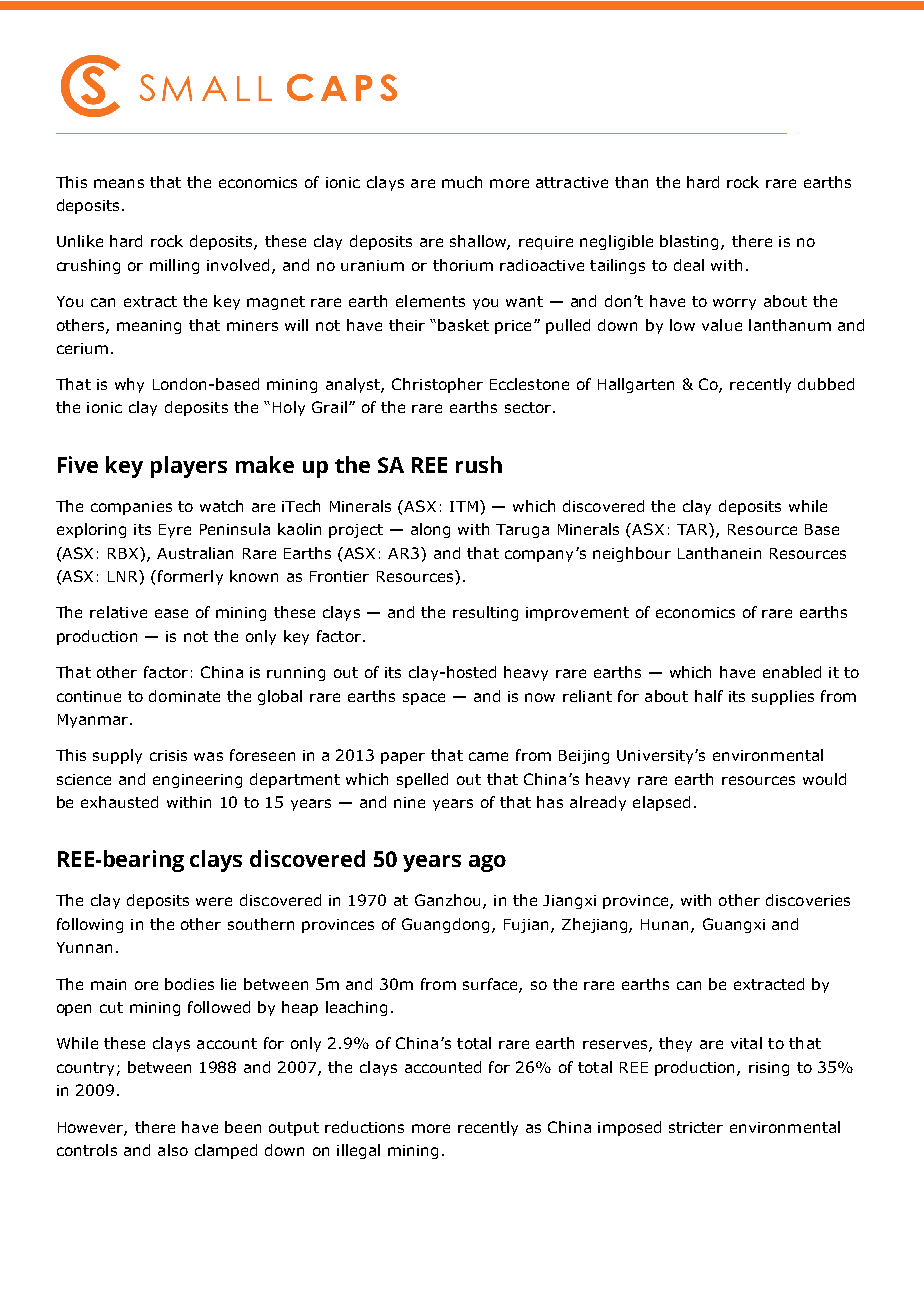 This screenshot has width=924, height=1308. What do you see at coordinates (826, 384) in the screenshot?
I see `dubbed` at bounding box center [826, 384].
